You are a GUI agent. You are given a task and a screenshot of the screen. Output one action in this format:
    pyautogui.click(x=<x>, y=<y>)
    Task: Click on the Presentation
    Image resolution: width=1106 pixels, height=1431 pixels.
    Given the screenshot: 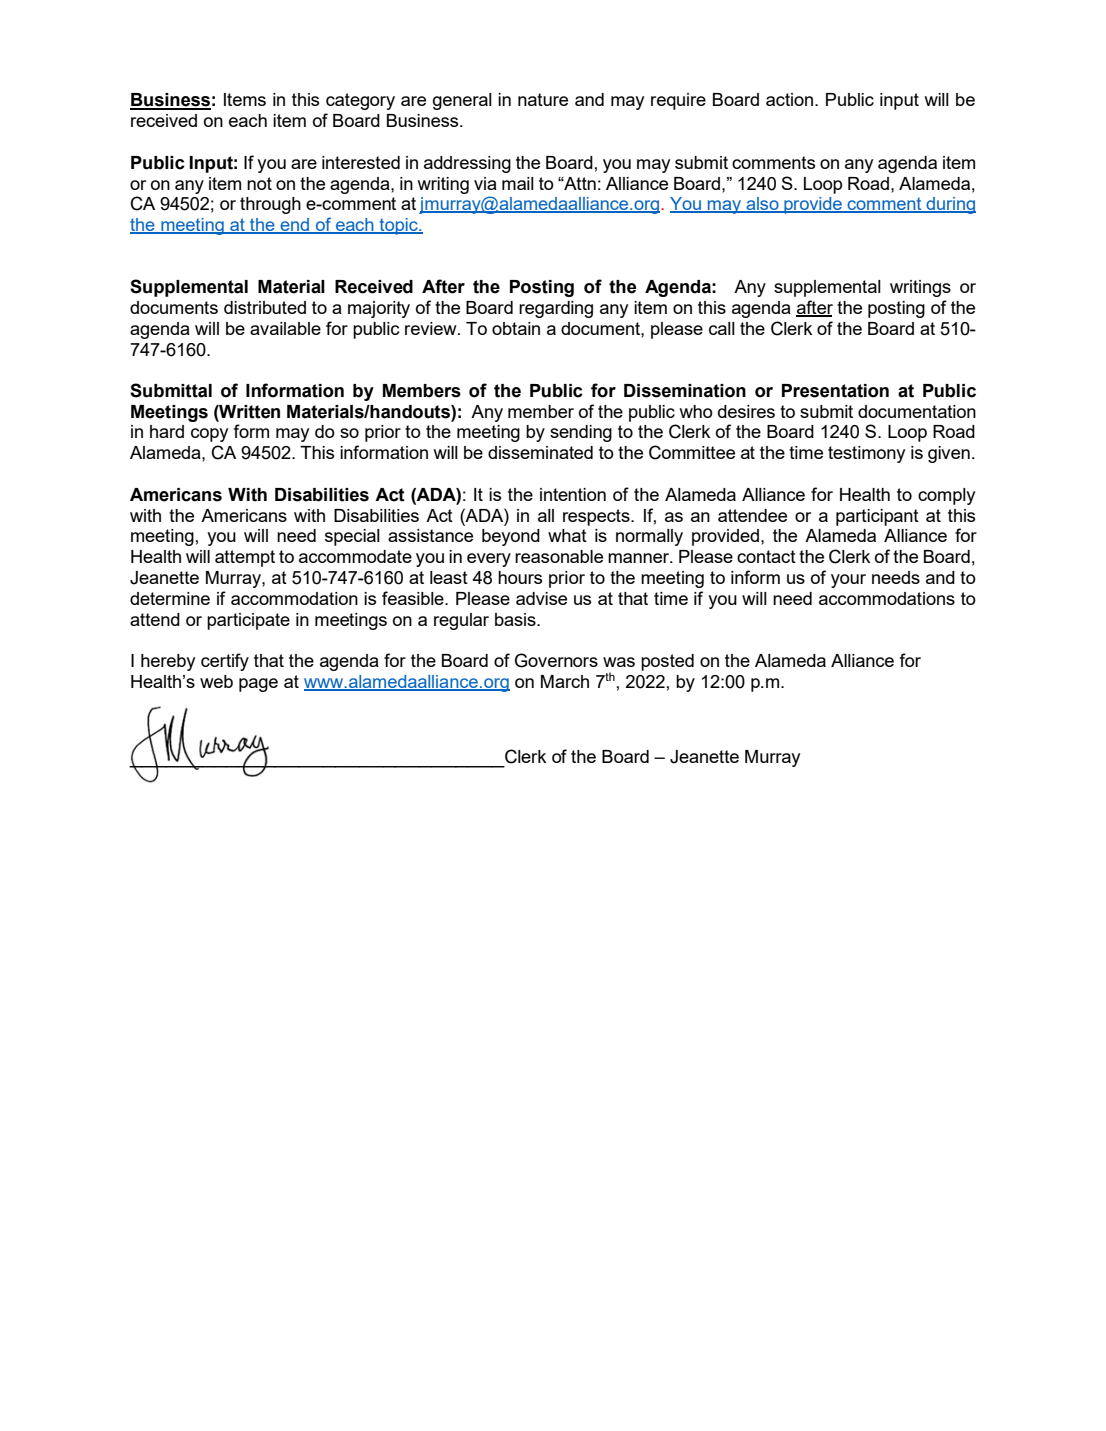 What is the action you would take?
    pyautogui.click(x=835, y=391)
